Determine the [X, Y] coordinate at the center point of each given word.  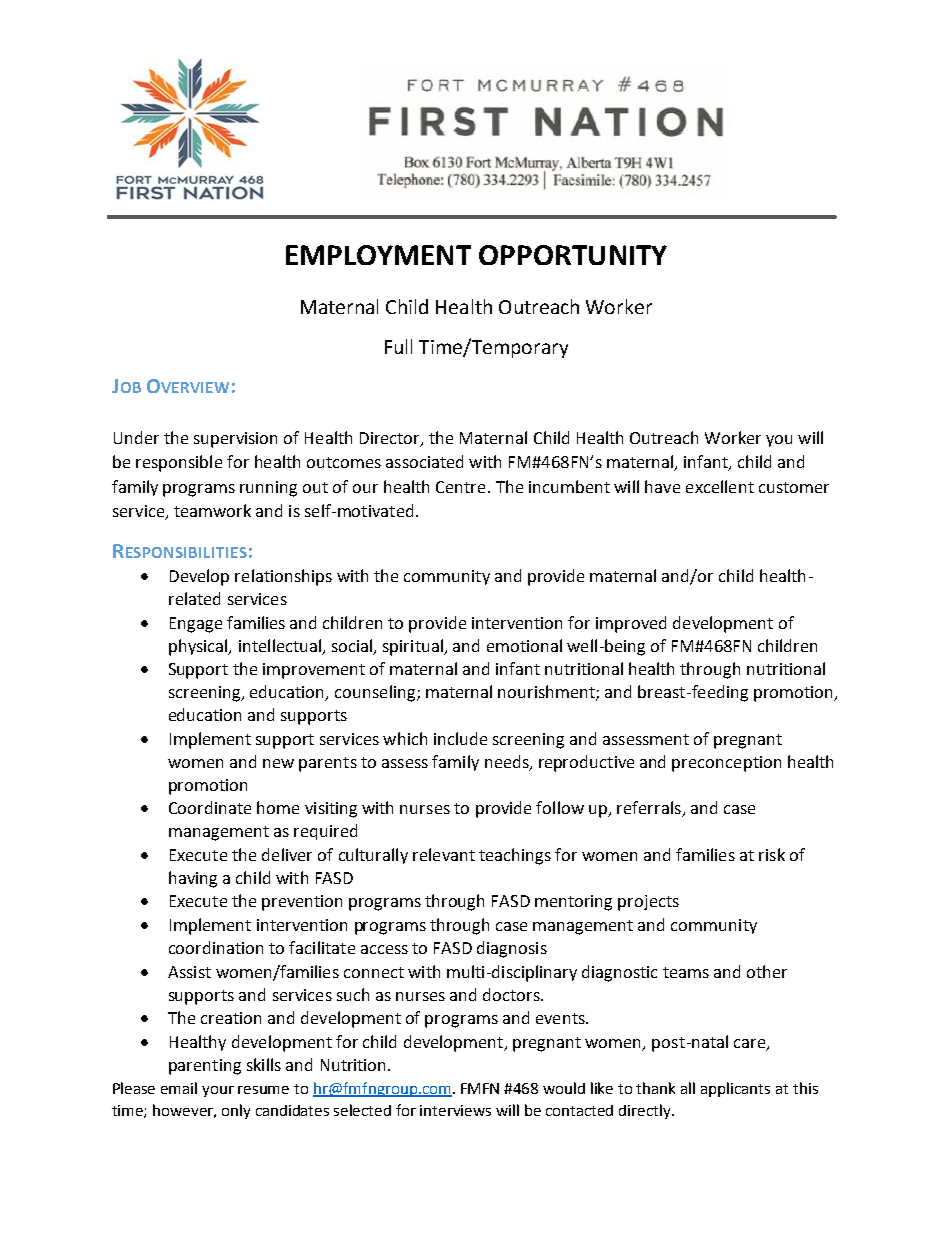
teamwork [212, 510]
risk [772, 854]
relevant [444, 854]
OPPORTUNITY [573, 255]
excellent [720, 486]
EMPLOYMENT [378, 255]
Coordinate [210, 807]
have [662, 486]
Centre [460, 487]
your [218, 1091]
